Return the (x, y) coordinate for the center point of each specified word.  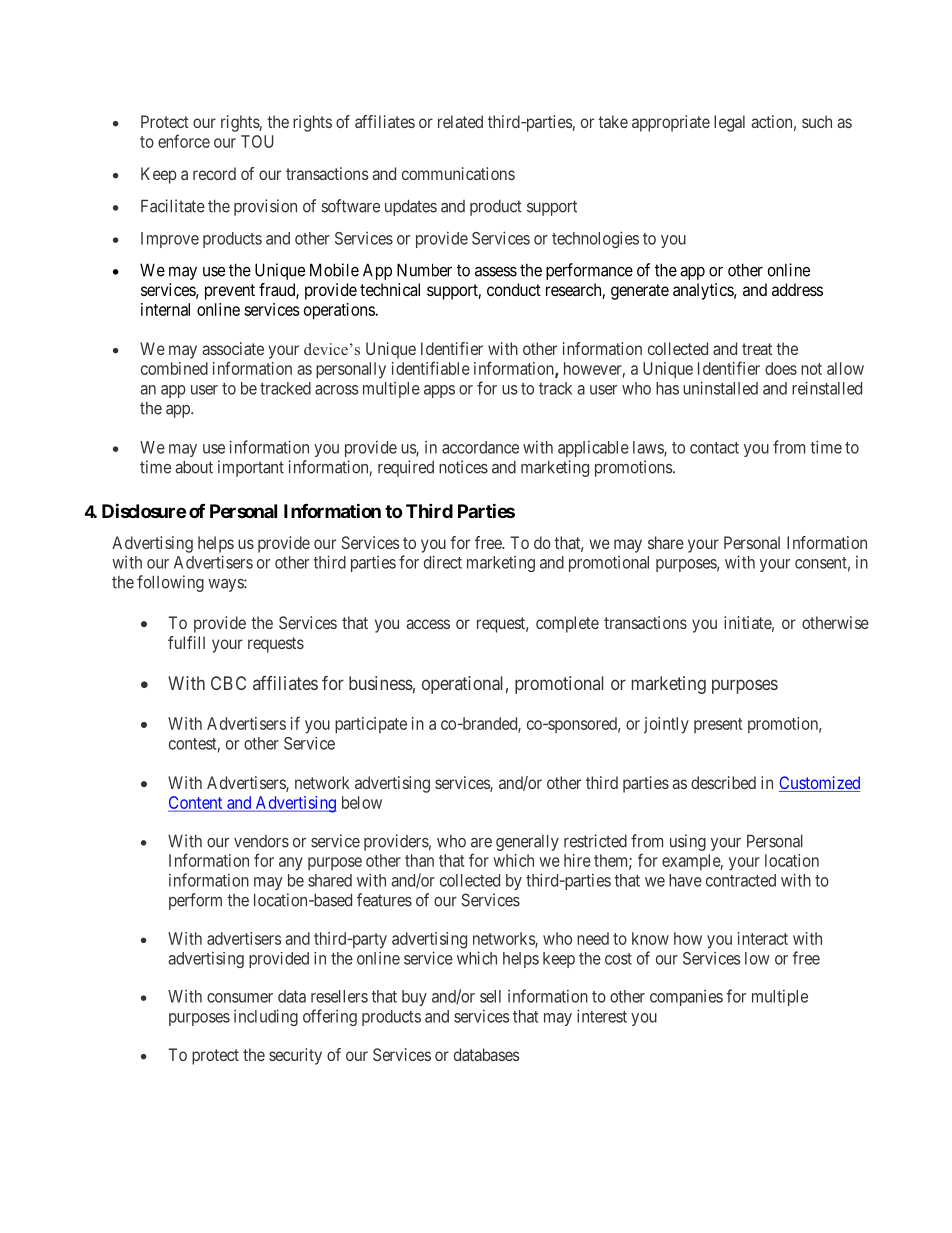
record (214, 173)
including (266, 1017)
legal (729, 123)
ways (226, 585)
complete (567, 624)
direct (443, 562)
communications (458, 173)
